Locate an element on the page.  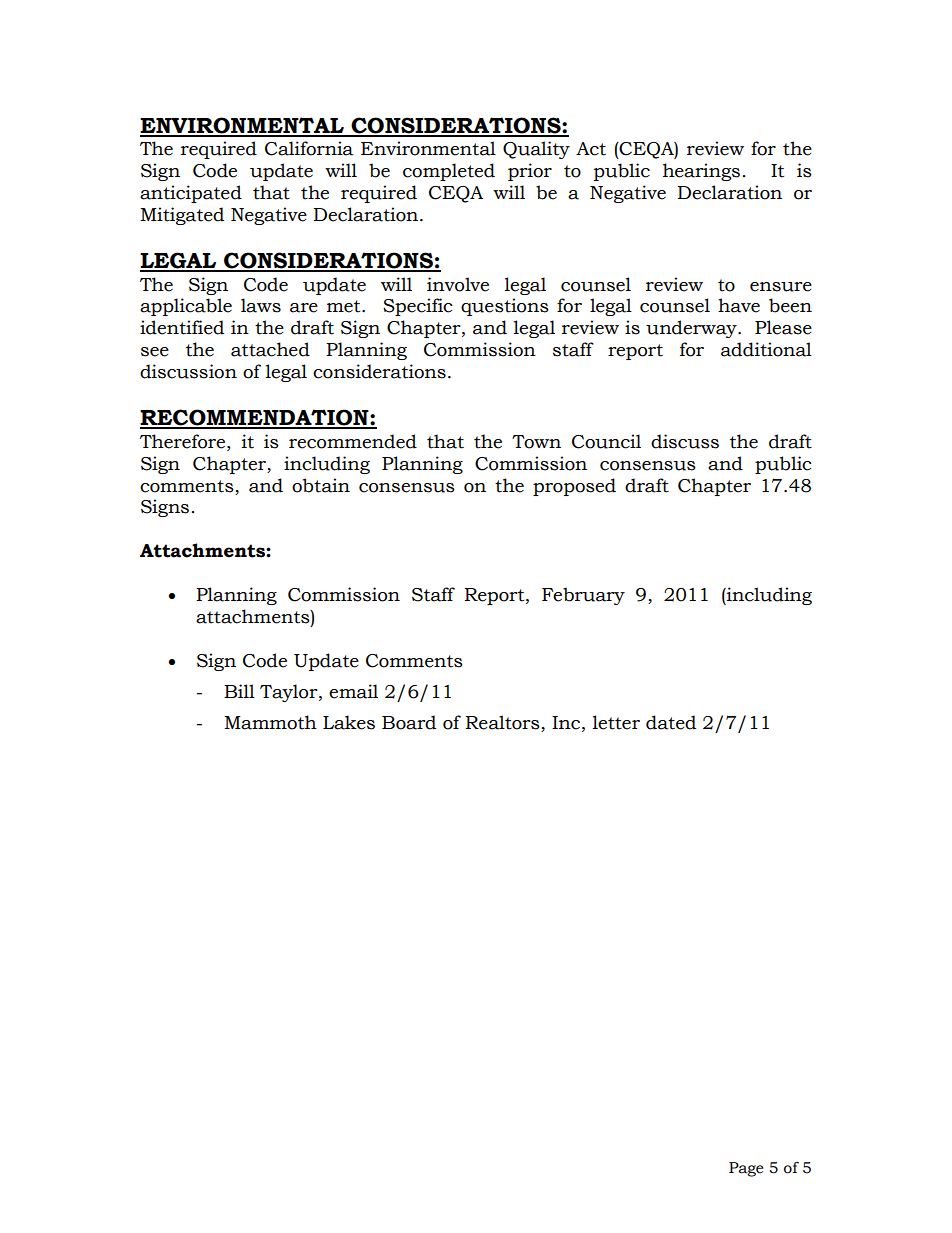
proposed is located at coordinates (574, 487).
